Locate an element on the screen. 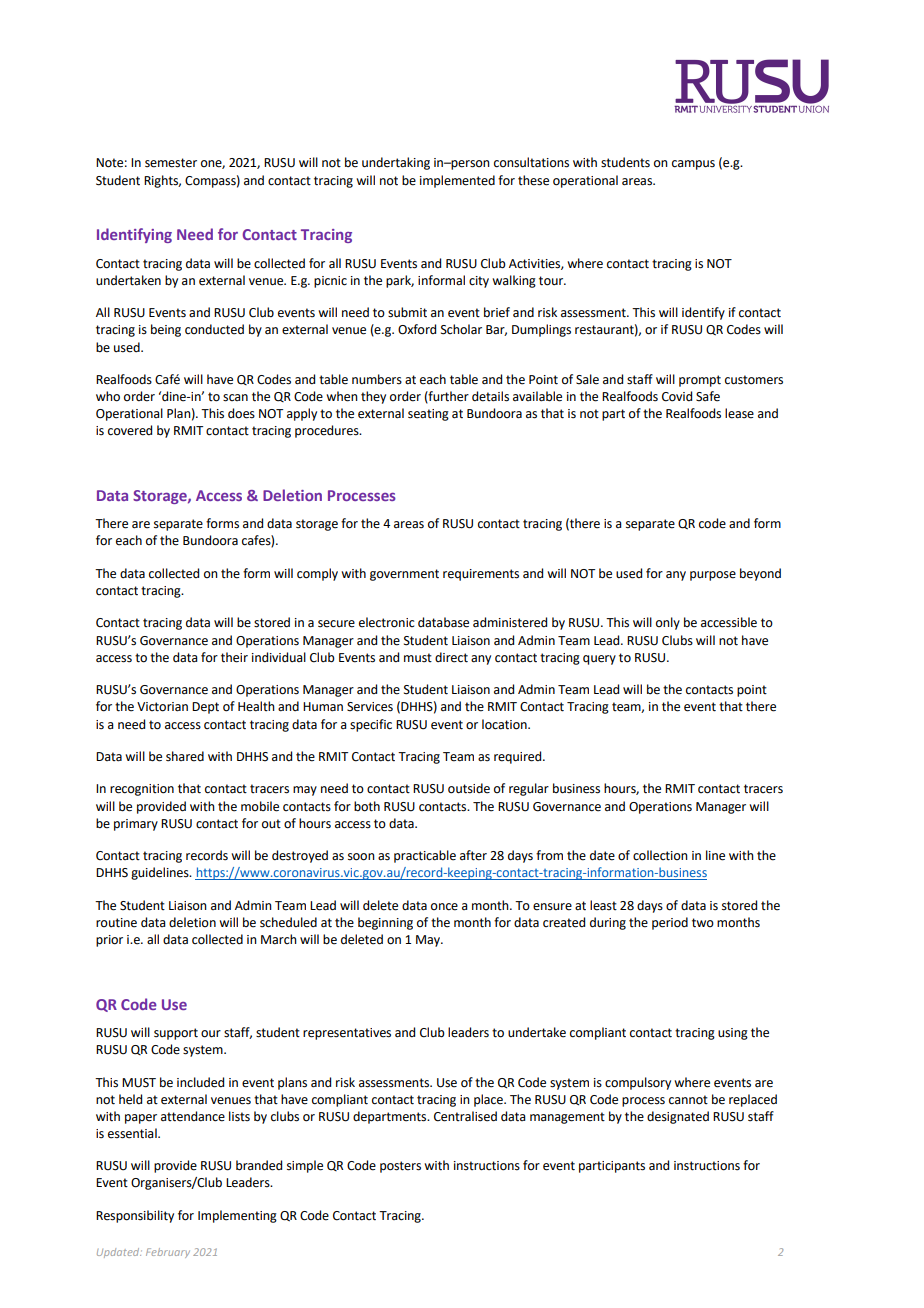 The width and height of the screenshot is (924, 1308). semester is located at coordinates (171, 163).
